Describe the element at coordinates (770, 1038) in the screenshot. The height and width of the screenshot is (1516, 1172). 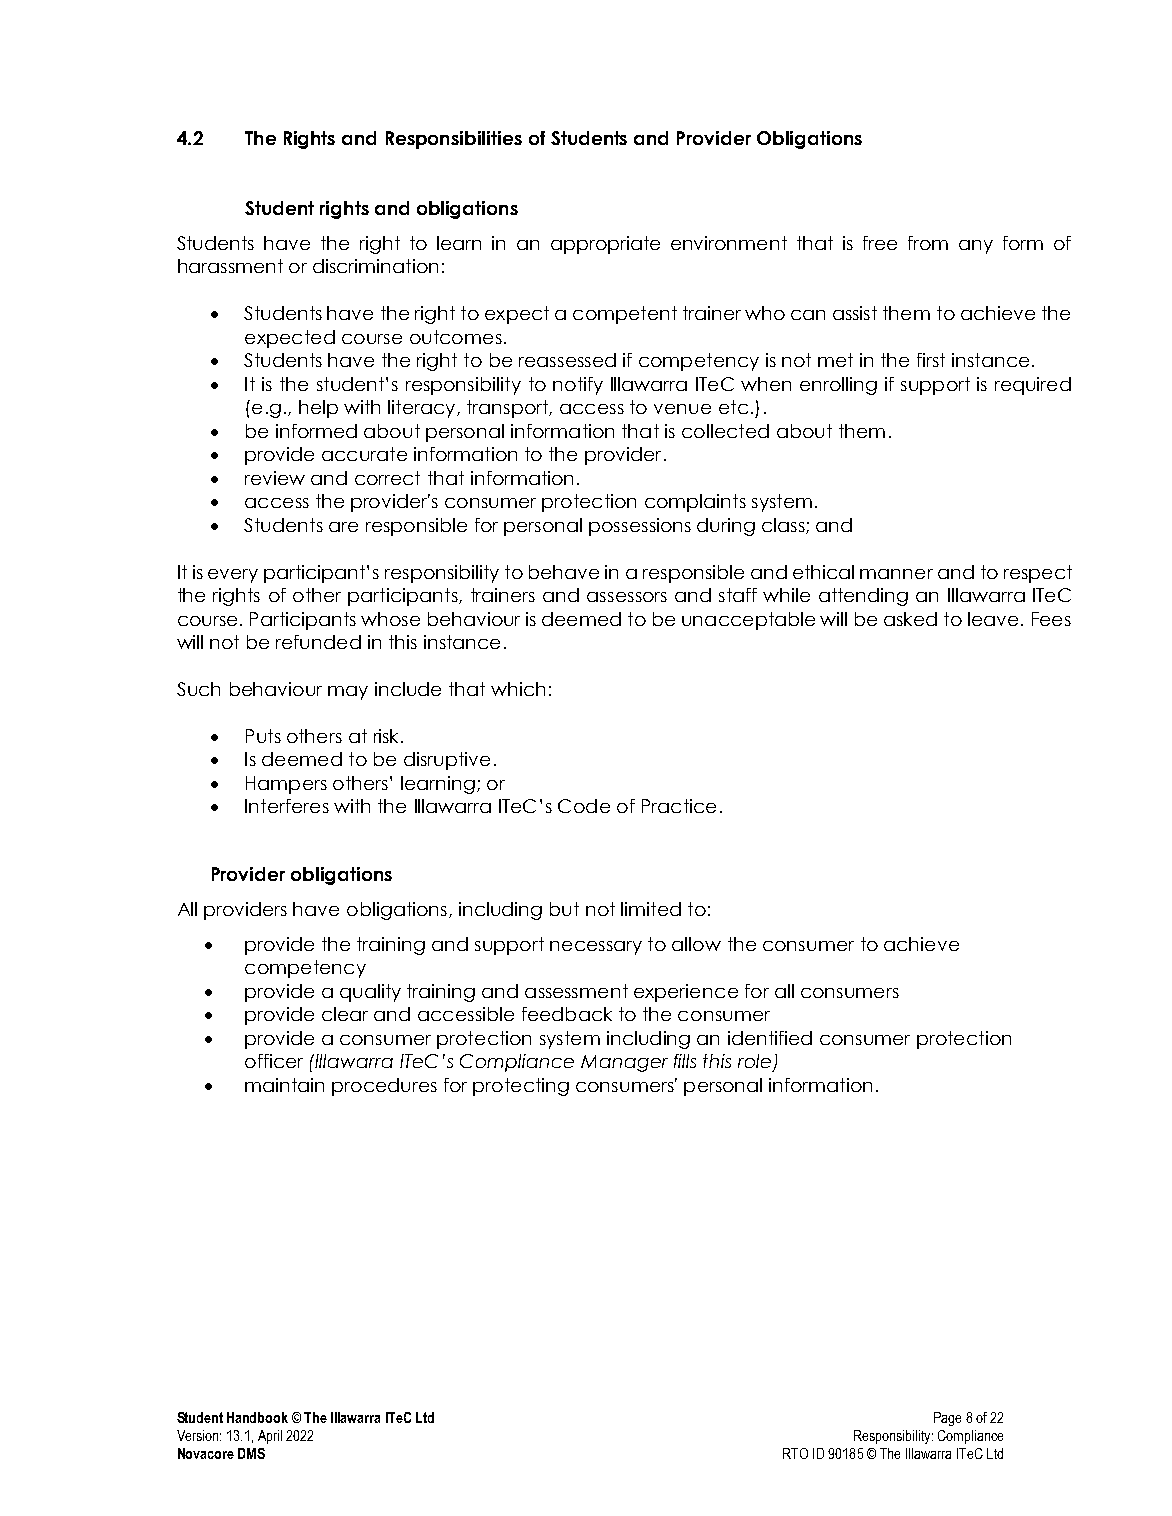
I see `identified` at that location.
